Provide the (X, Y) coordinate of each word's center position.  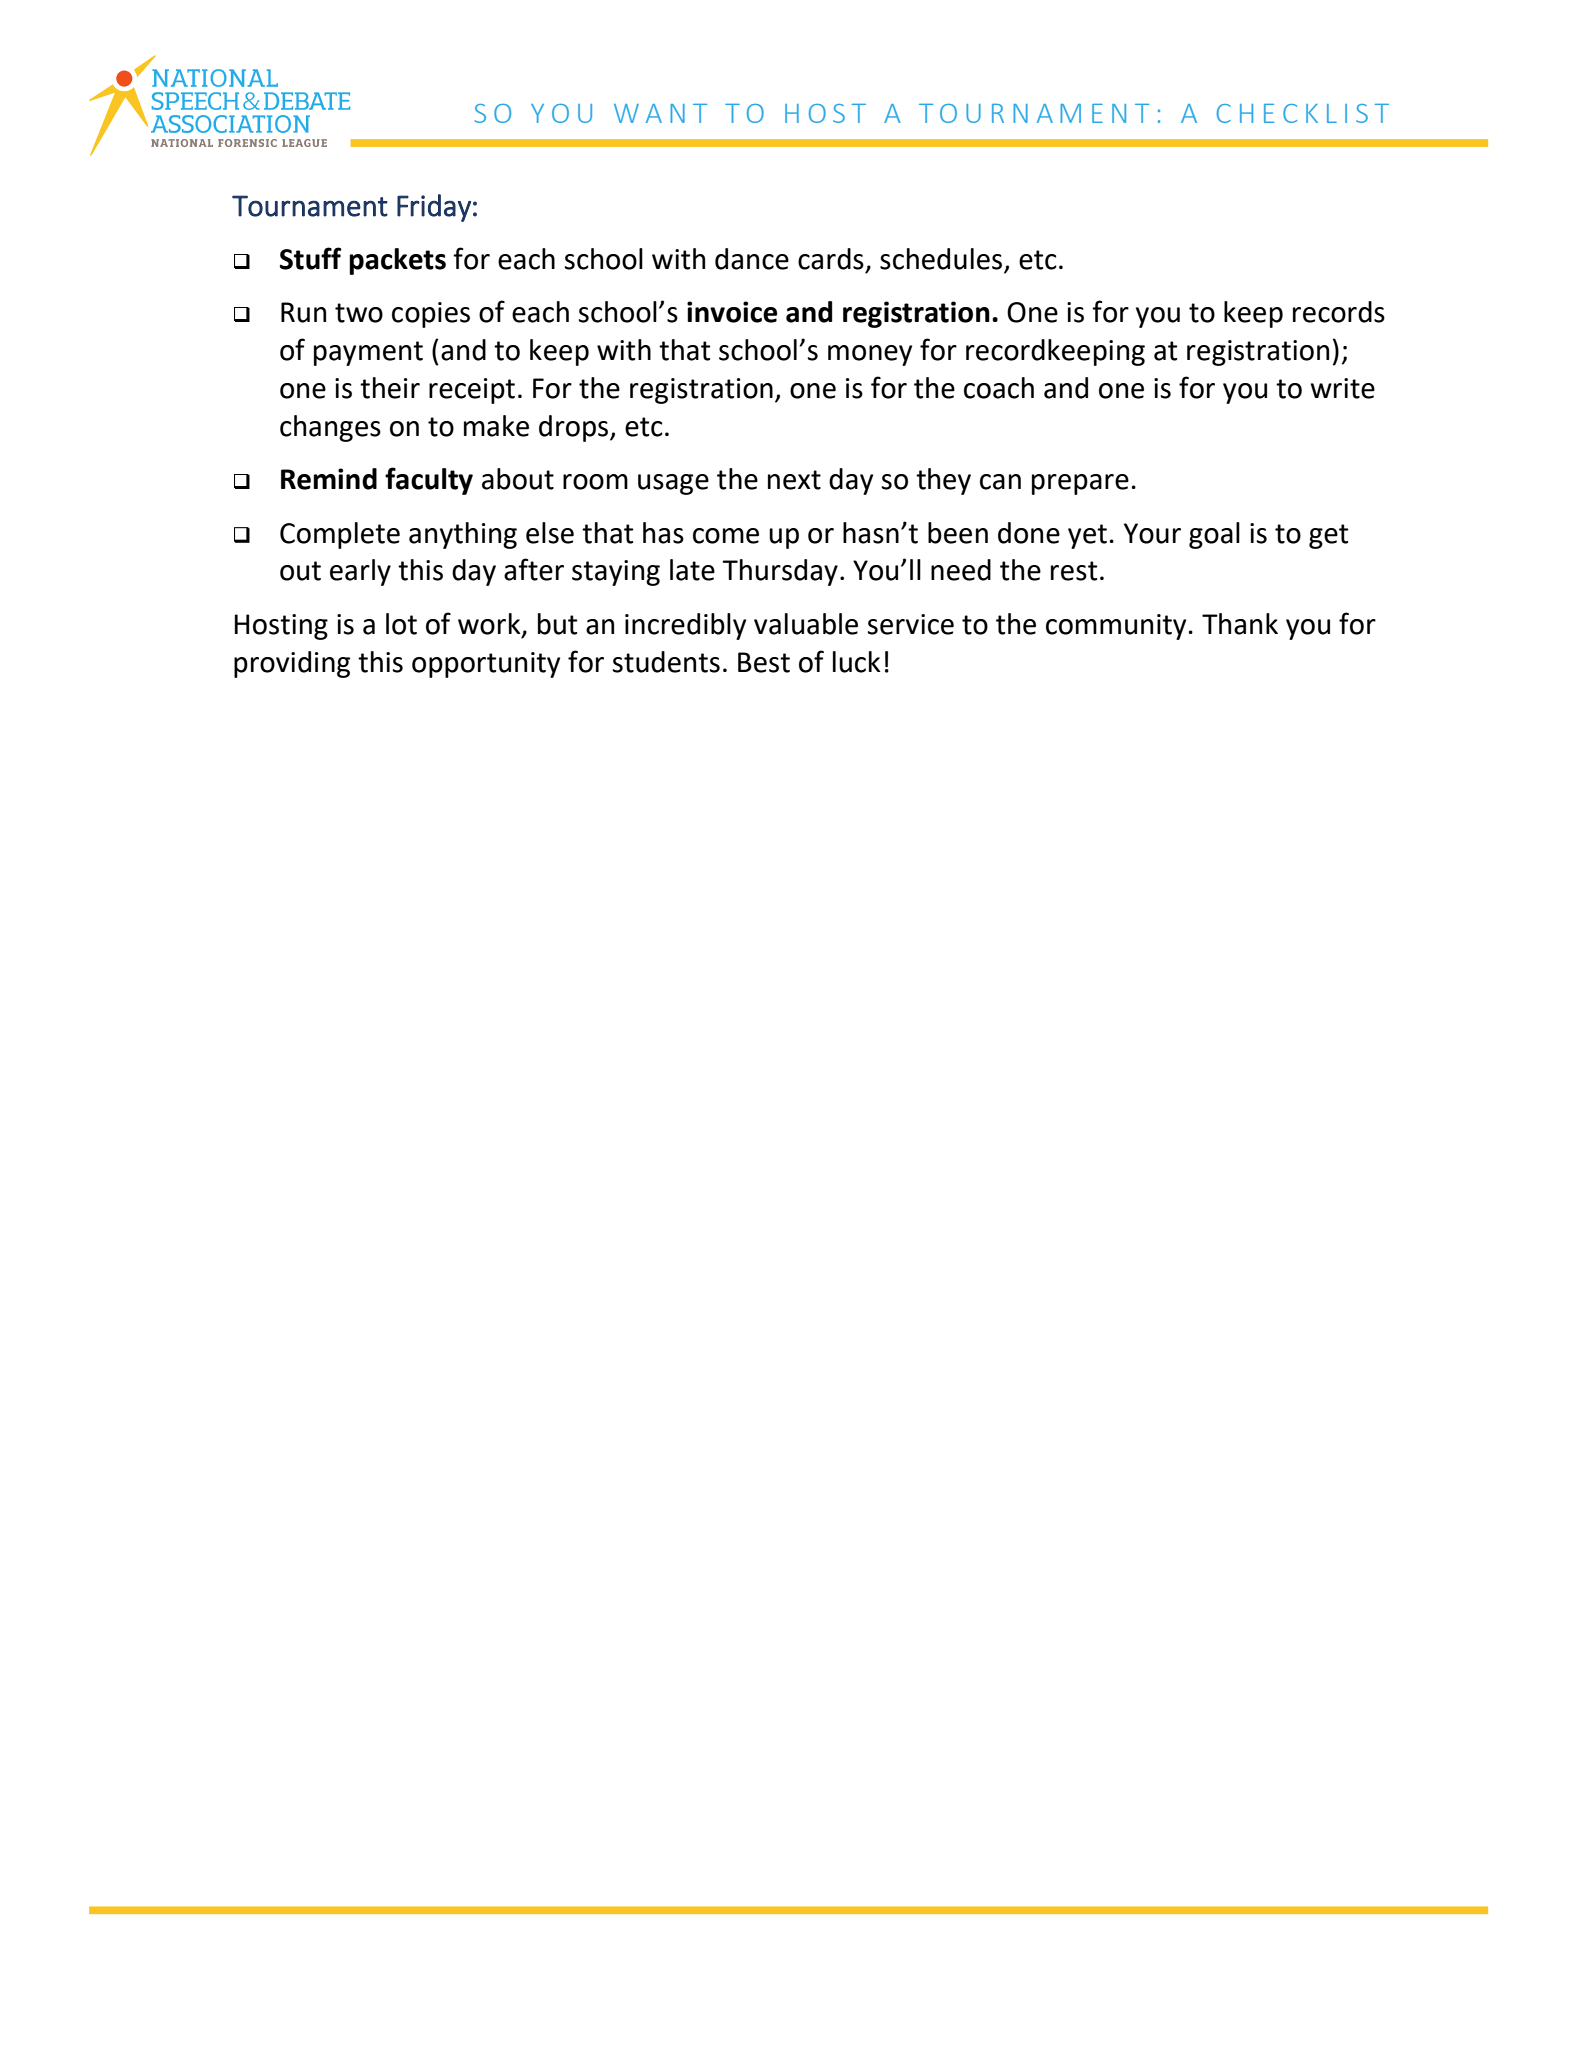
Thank (1240, 624)
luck (856, 662)
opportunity (486, 665)
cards (831, 259)
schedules (941, 259)
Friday (434, 208)
